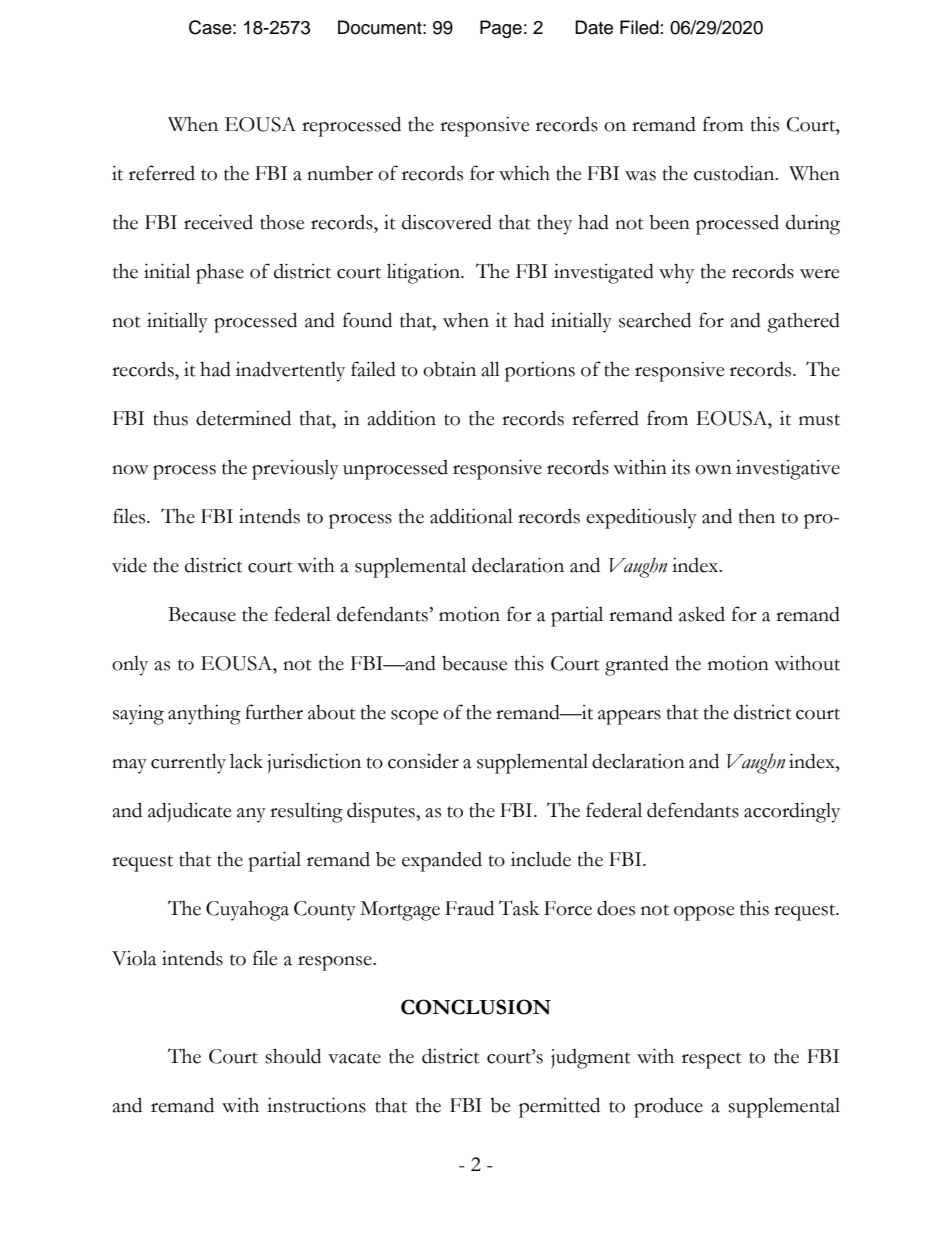  I want to click on should, so click(293, 1056).
